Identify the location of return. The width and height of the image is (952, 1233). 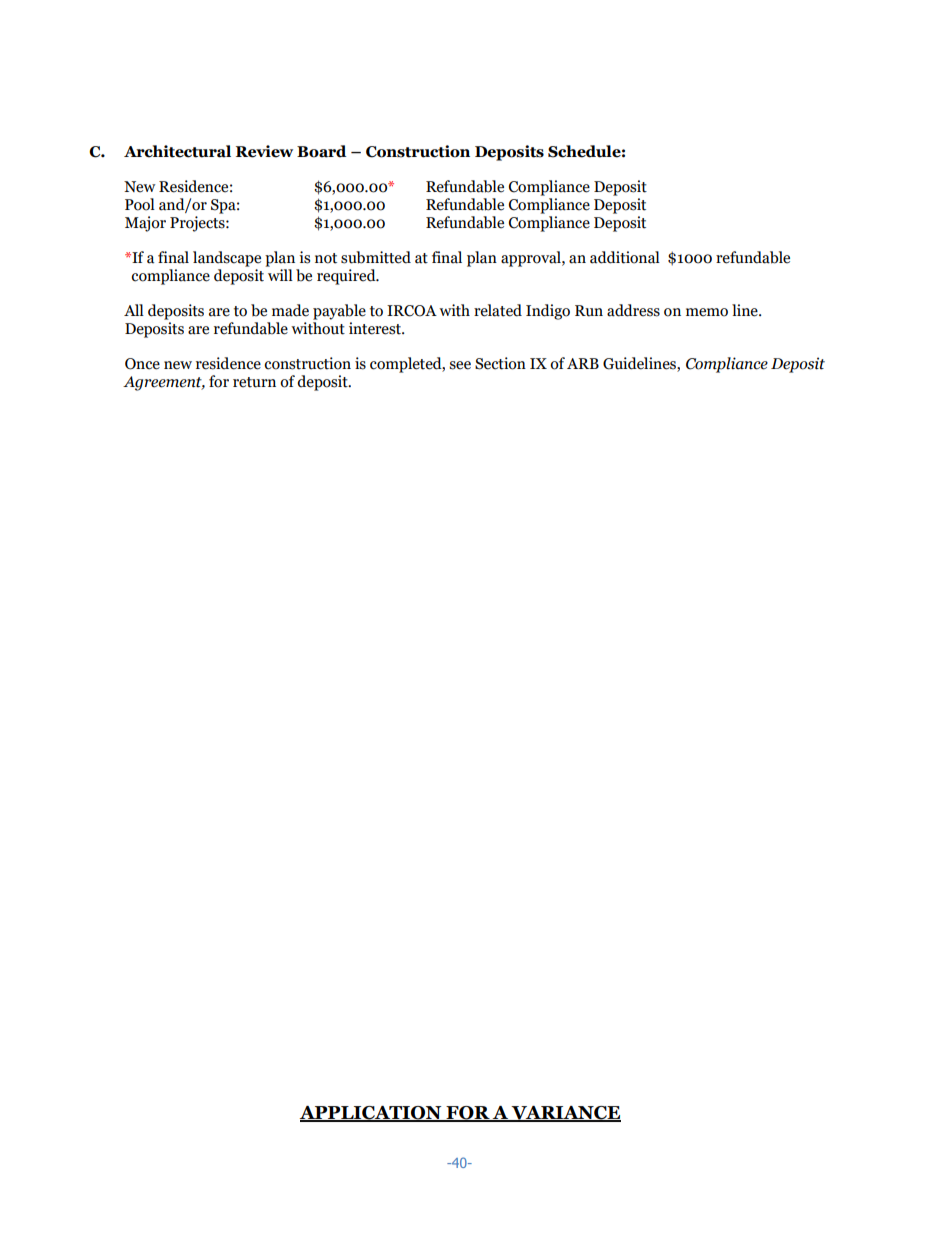
(254, 382).
